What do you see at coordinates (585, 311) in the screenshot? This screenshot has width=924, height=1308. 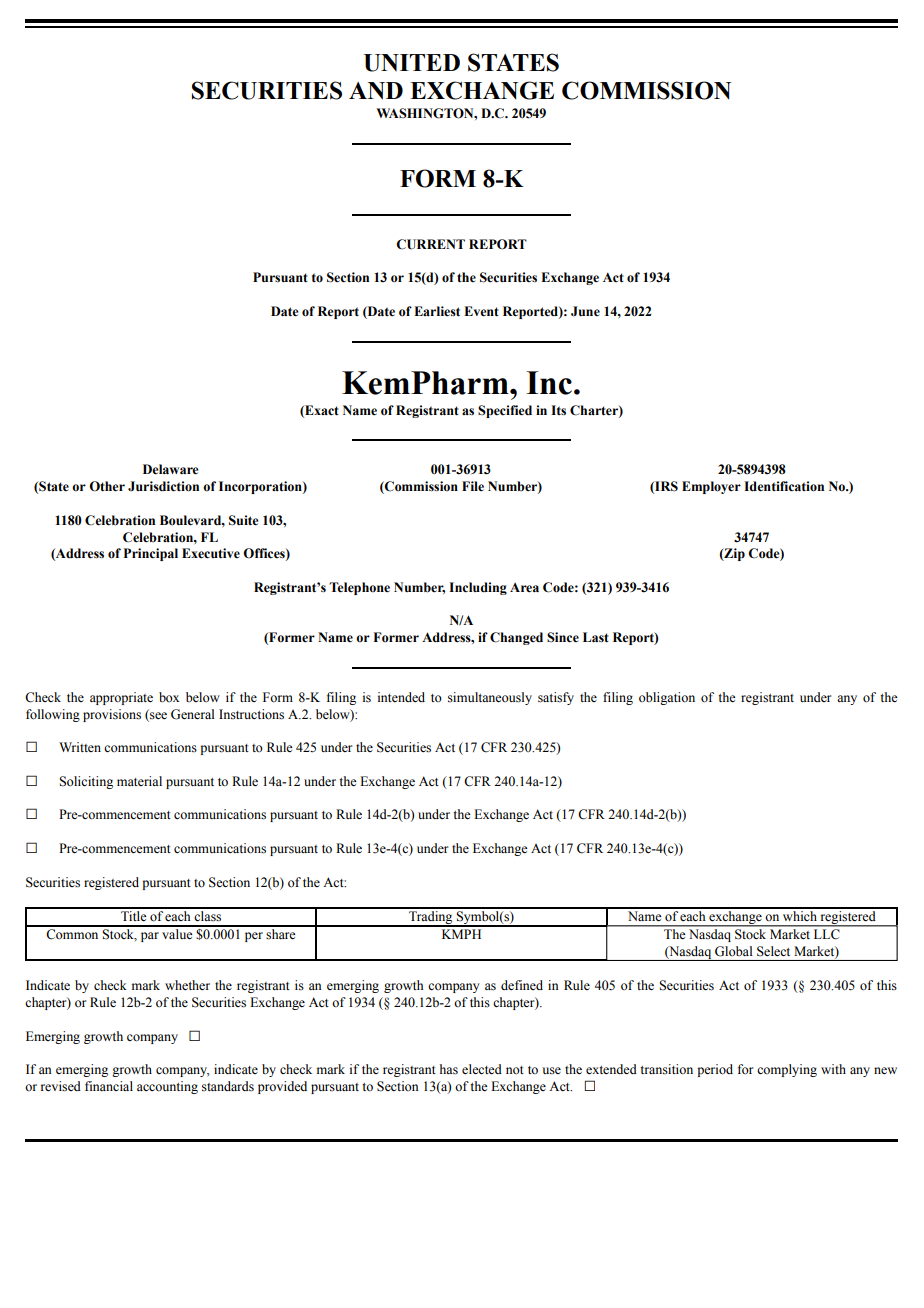 I see `June` at bounding box center [585, 311].
